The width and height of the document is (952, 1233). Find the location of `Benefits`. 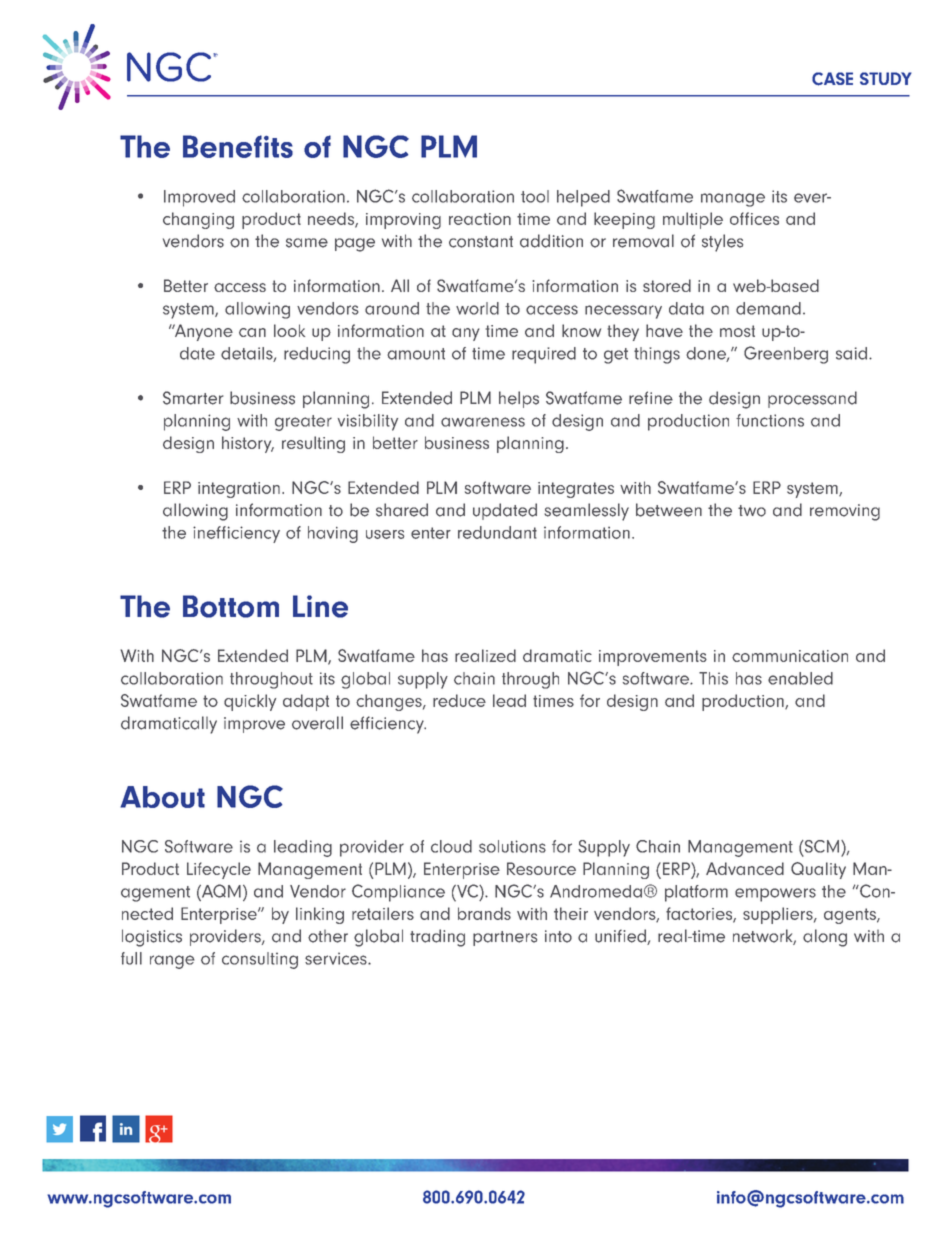

Benefits is located at coordinates (238, 146).
